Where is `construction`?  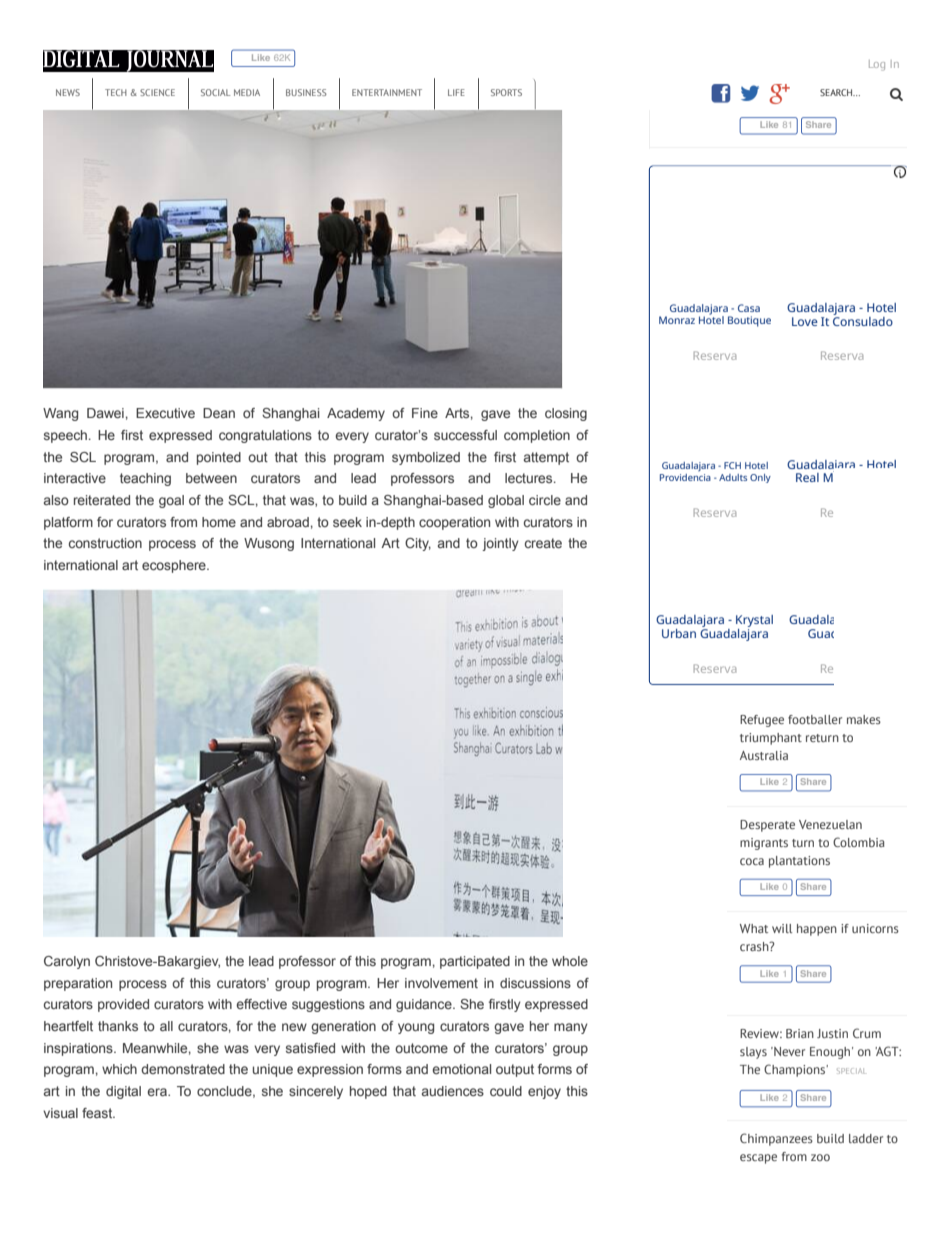
construction is located at coordinates (105, 543).
